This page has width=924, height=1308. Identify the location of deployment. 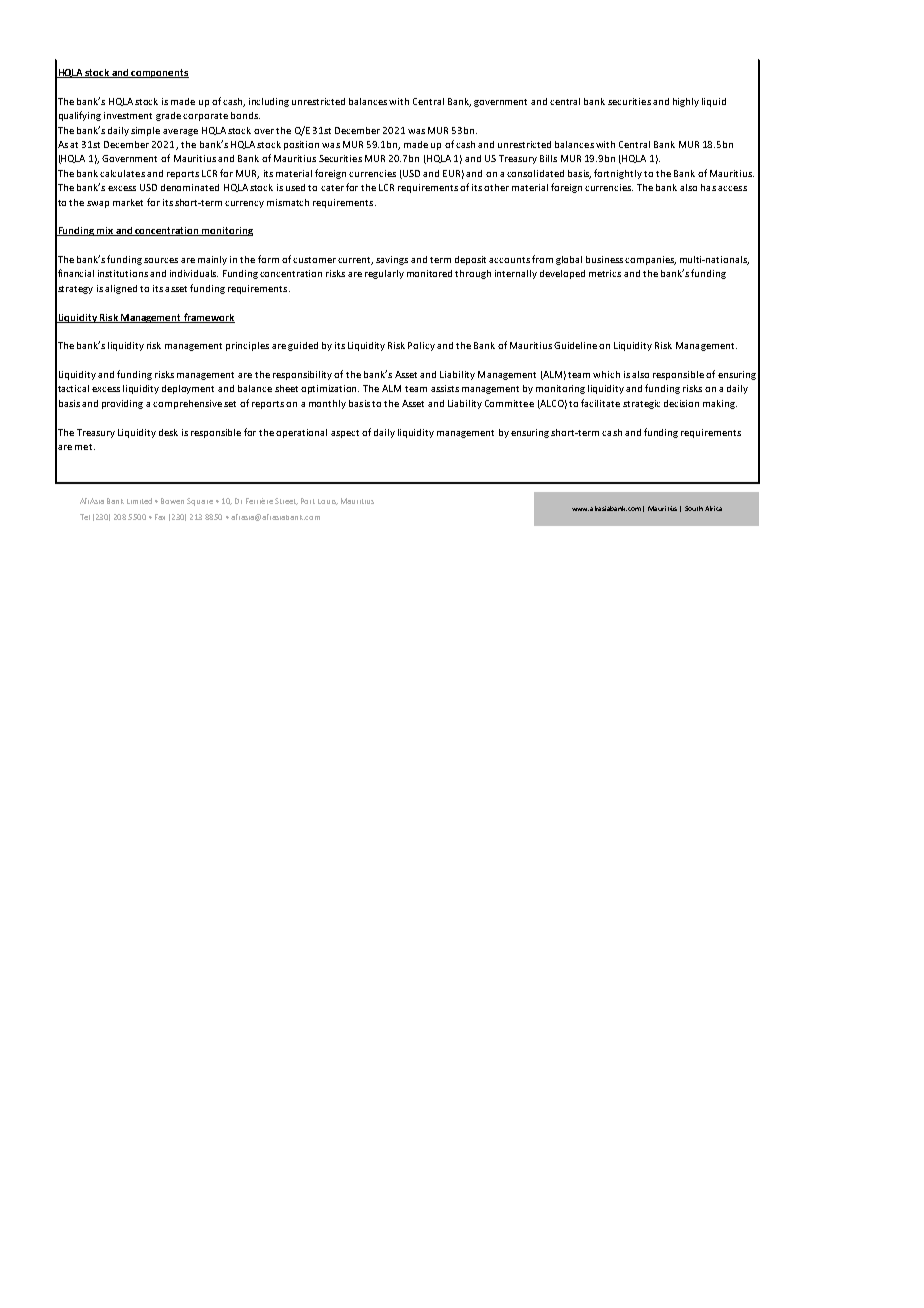
(188, 389).
